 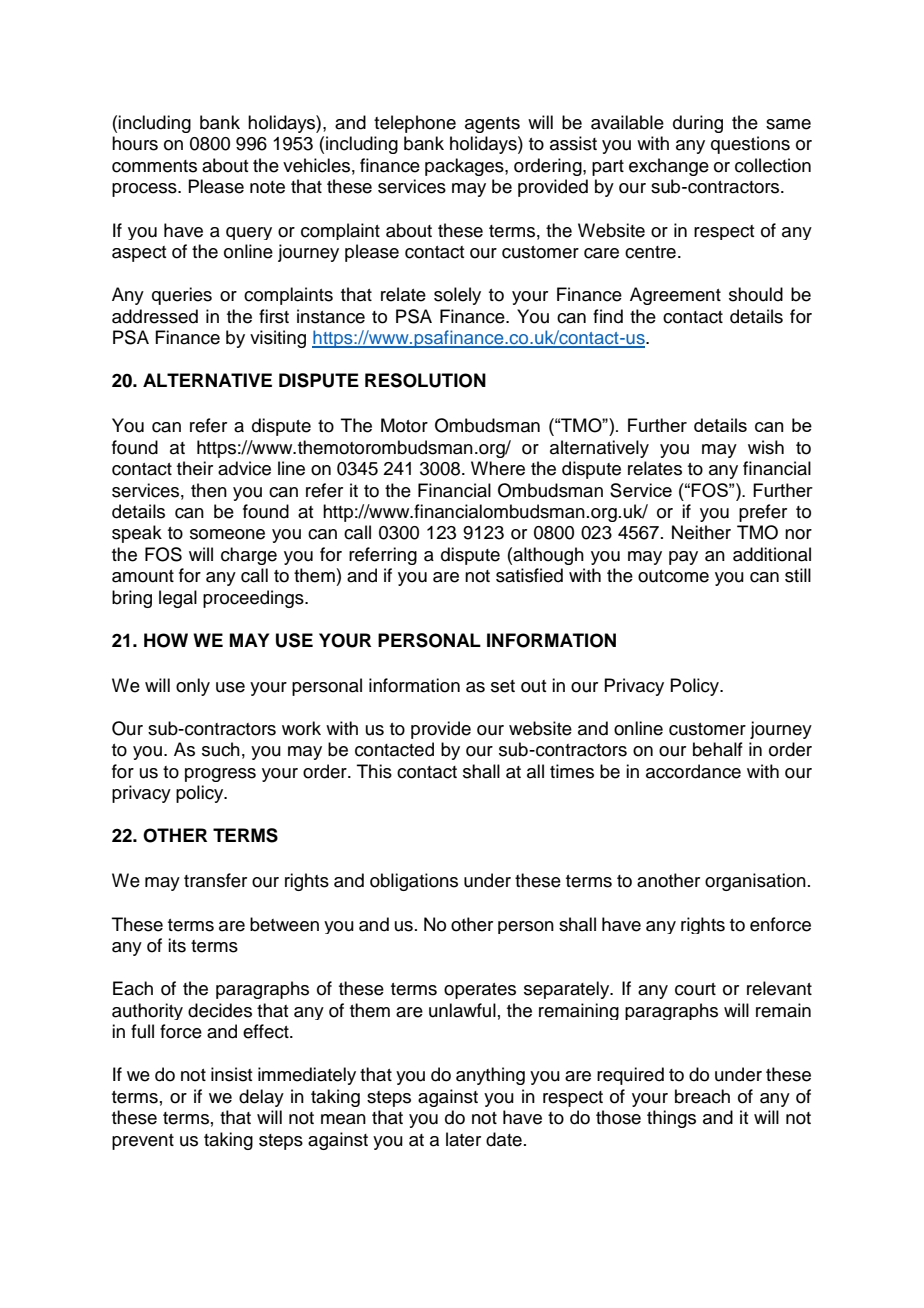 I want to click on HOW, so click(x=166, y=640).
